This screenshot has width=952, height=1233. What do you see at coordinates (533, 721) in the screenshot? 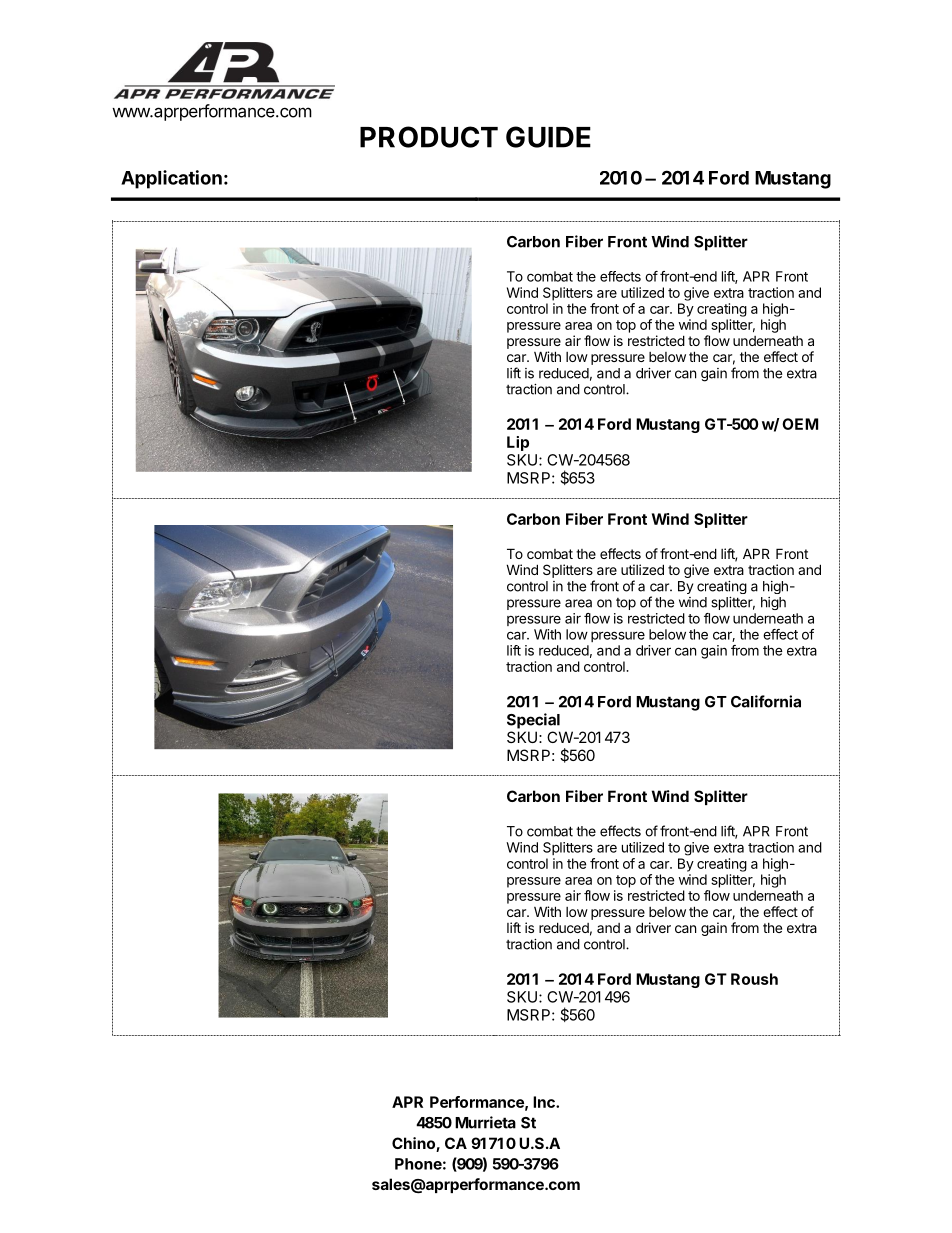
I see `Special` at bounding box center [533, 721].
